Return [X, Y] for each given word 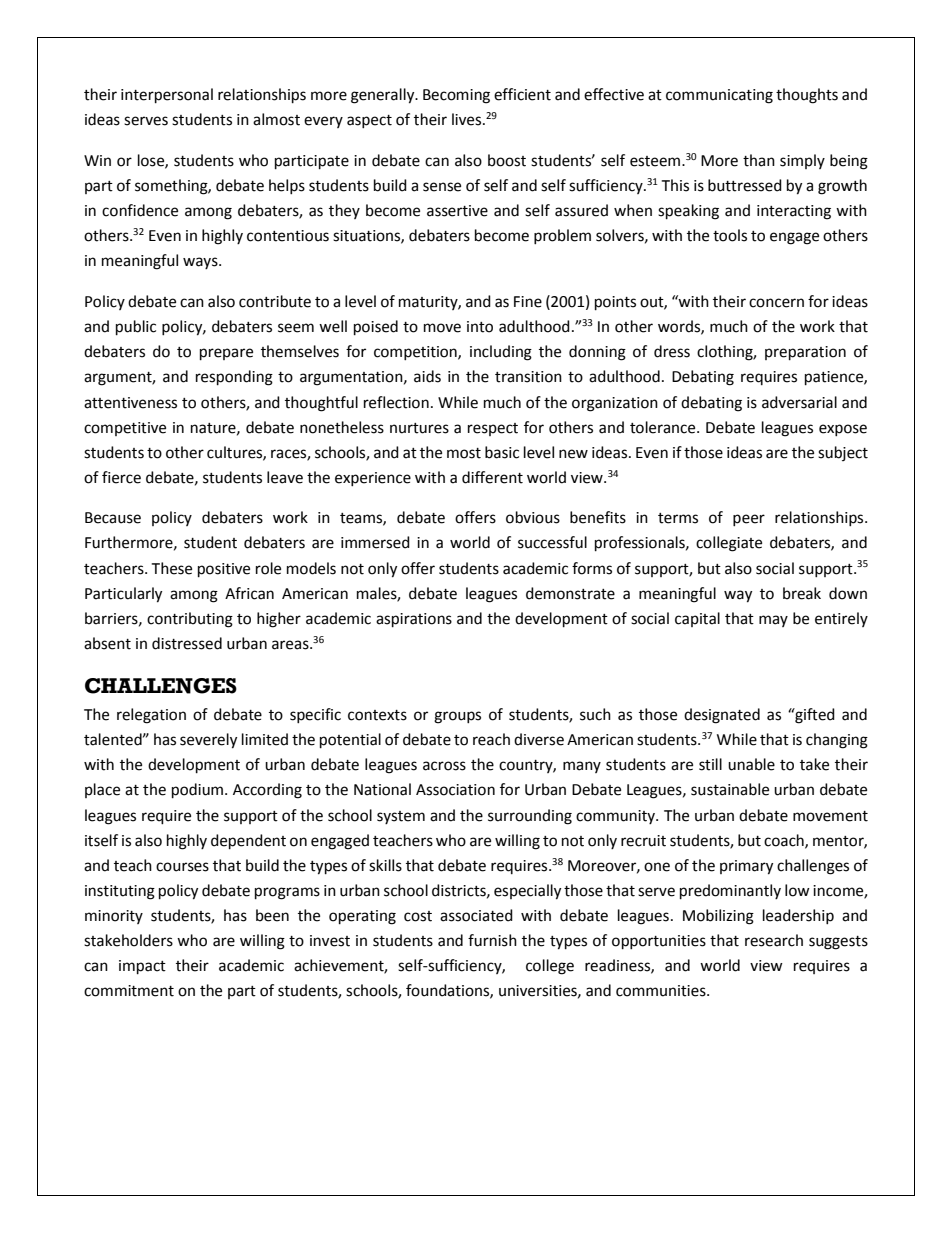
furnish [492, 940]
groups [457, 717]
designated [722, 716]
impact [142, 967]
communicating [719, 96]
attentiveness [130, 403]
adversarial [799, 402]
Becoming [456, 96]
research [774, 940]
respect [493, 429]
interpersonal [167, 96]
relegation [151, 716]
